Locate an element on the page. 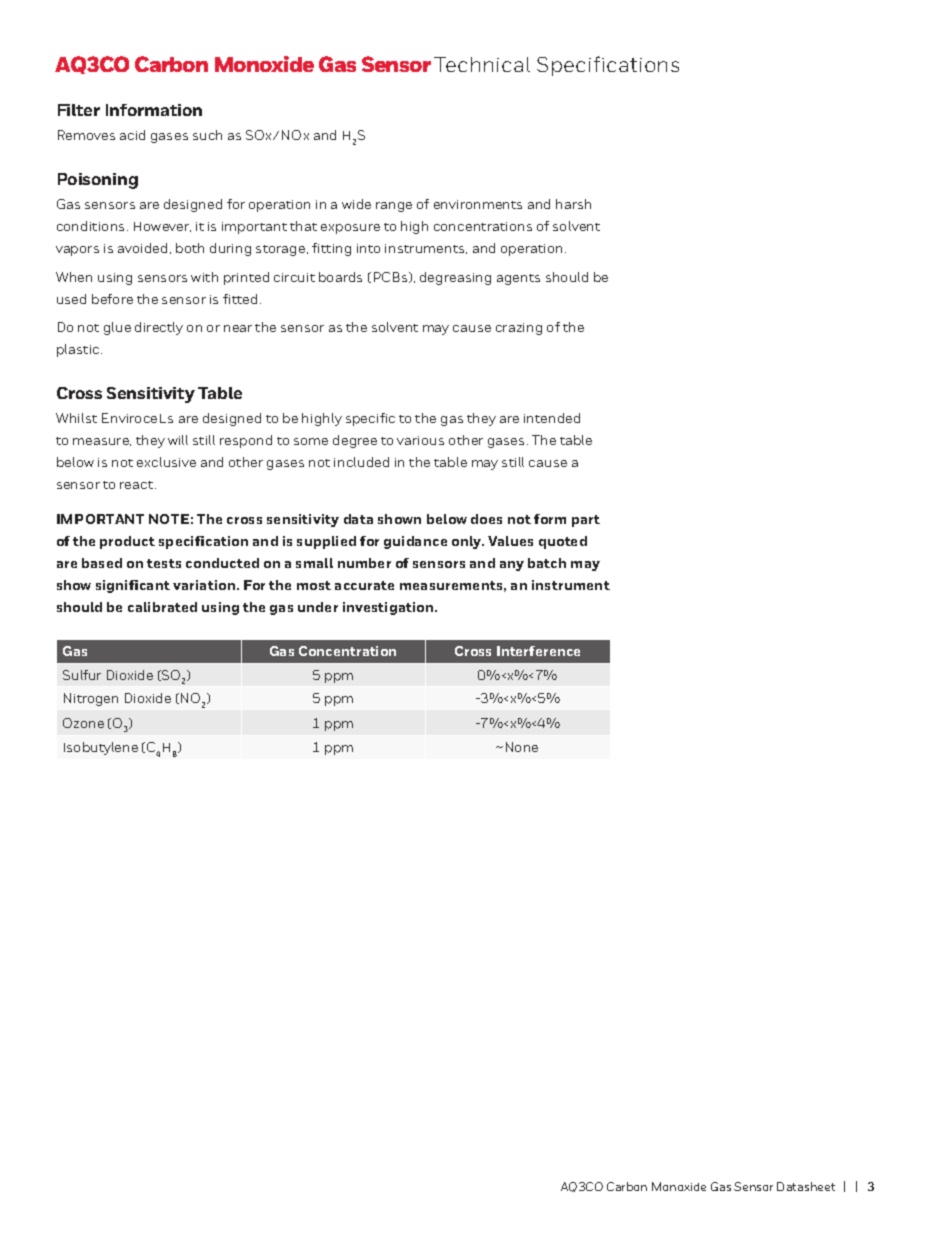  significant is located at coordinates (133, 586).
